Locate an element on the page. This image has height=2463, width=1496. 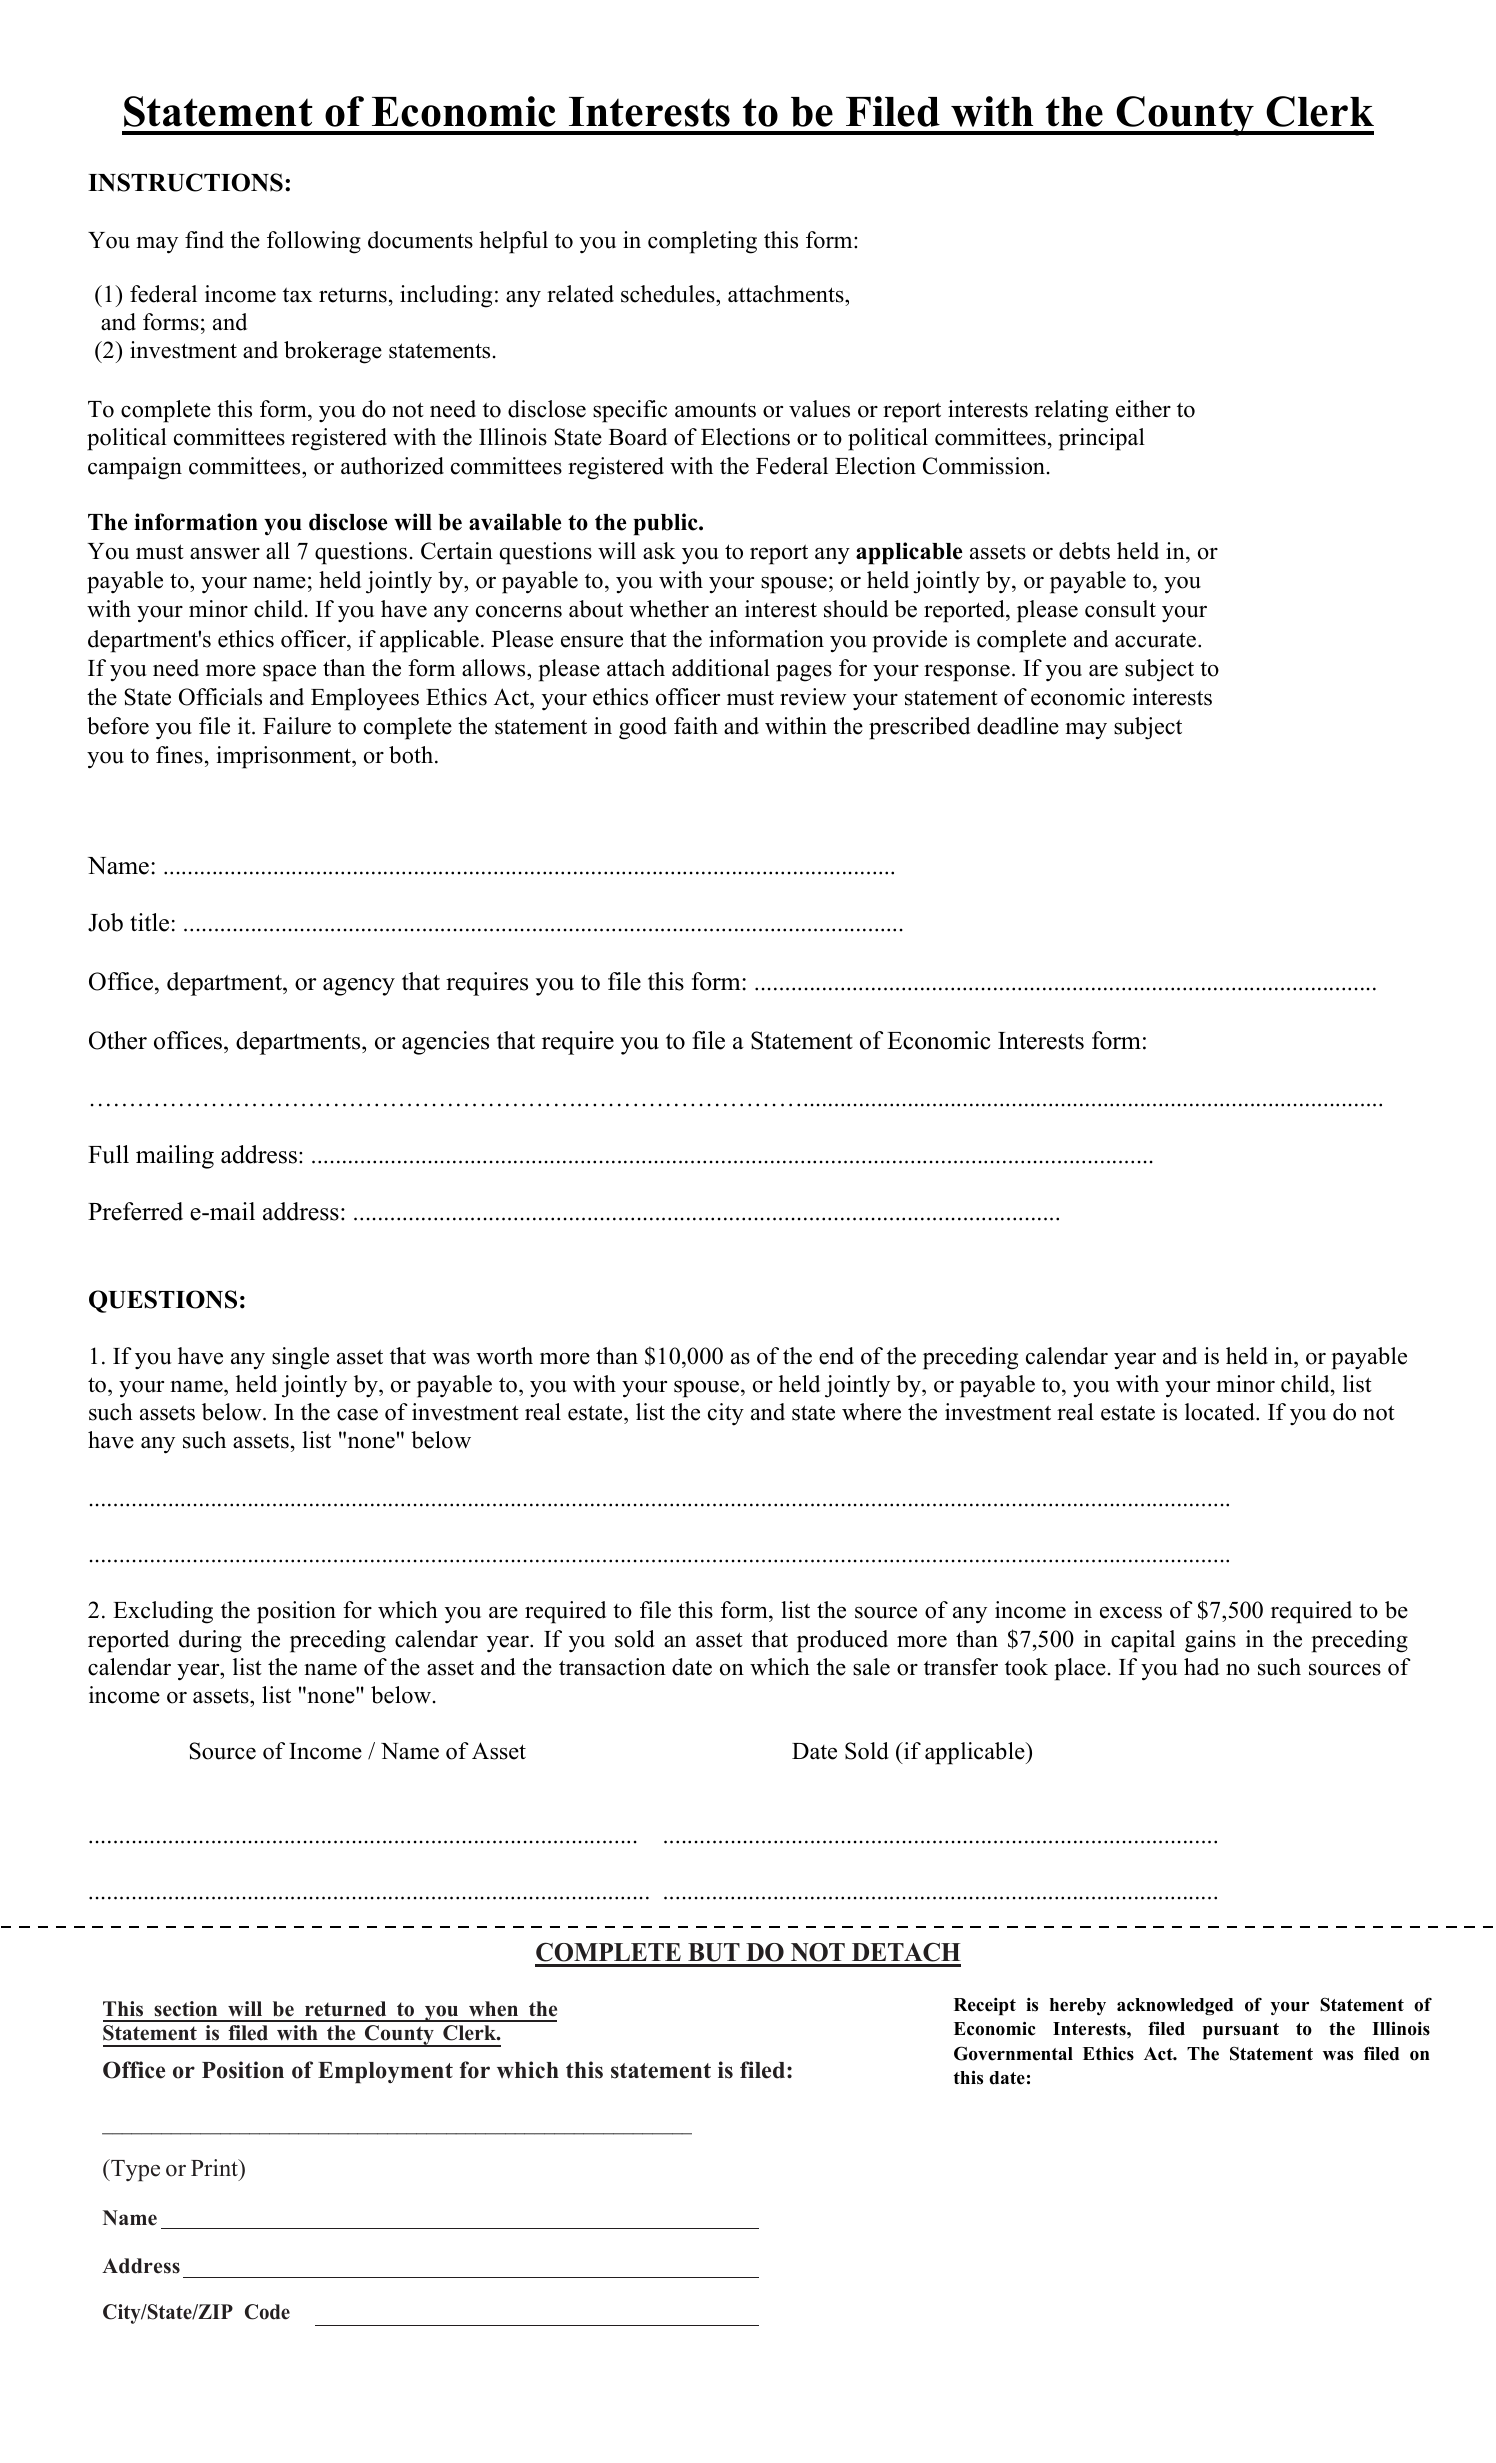
worth is located at coordinates (504, 1356).
